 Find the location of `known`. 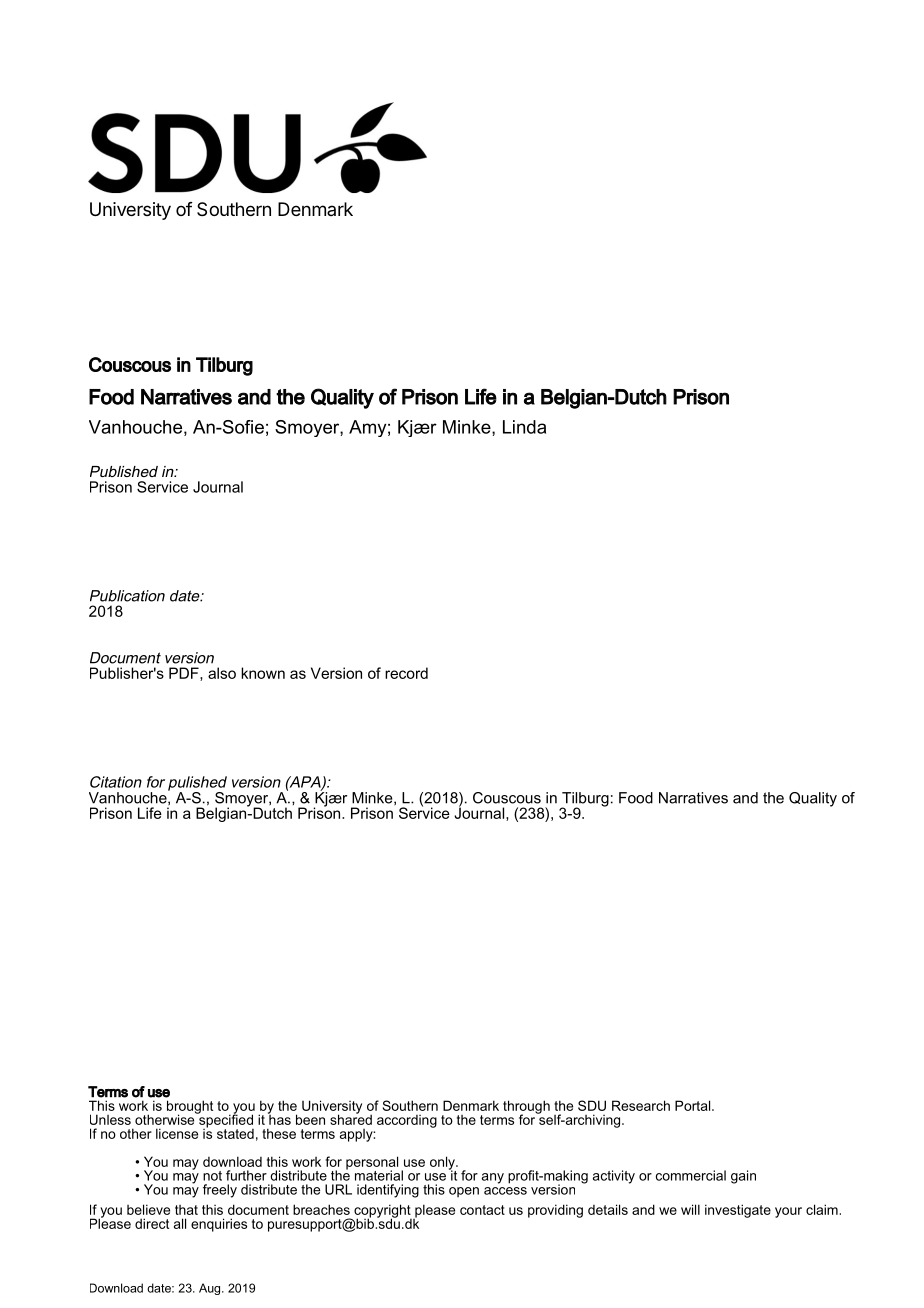

known is located at coordinates (263, 673).
